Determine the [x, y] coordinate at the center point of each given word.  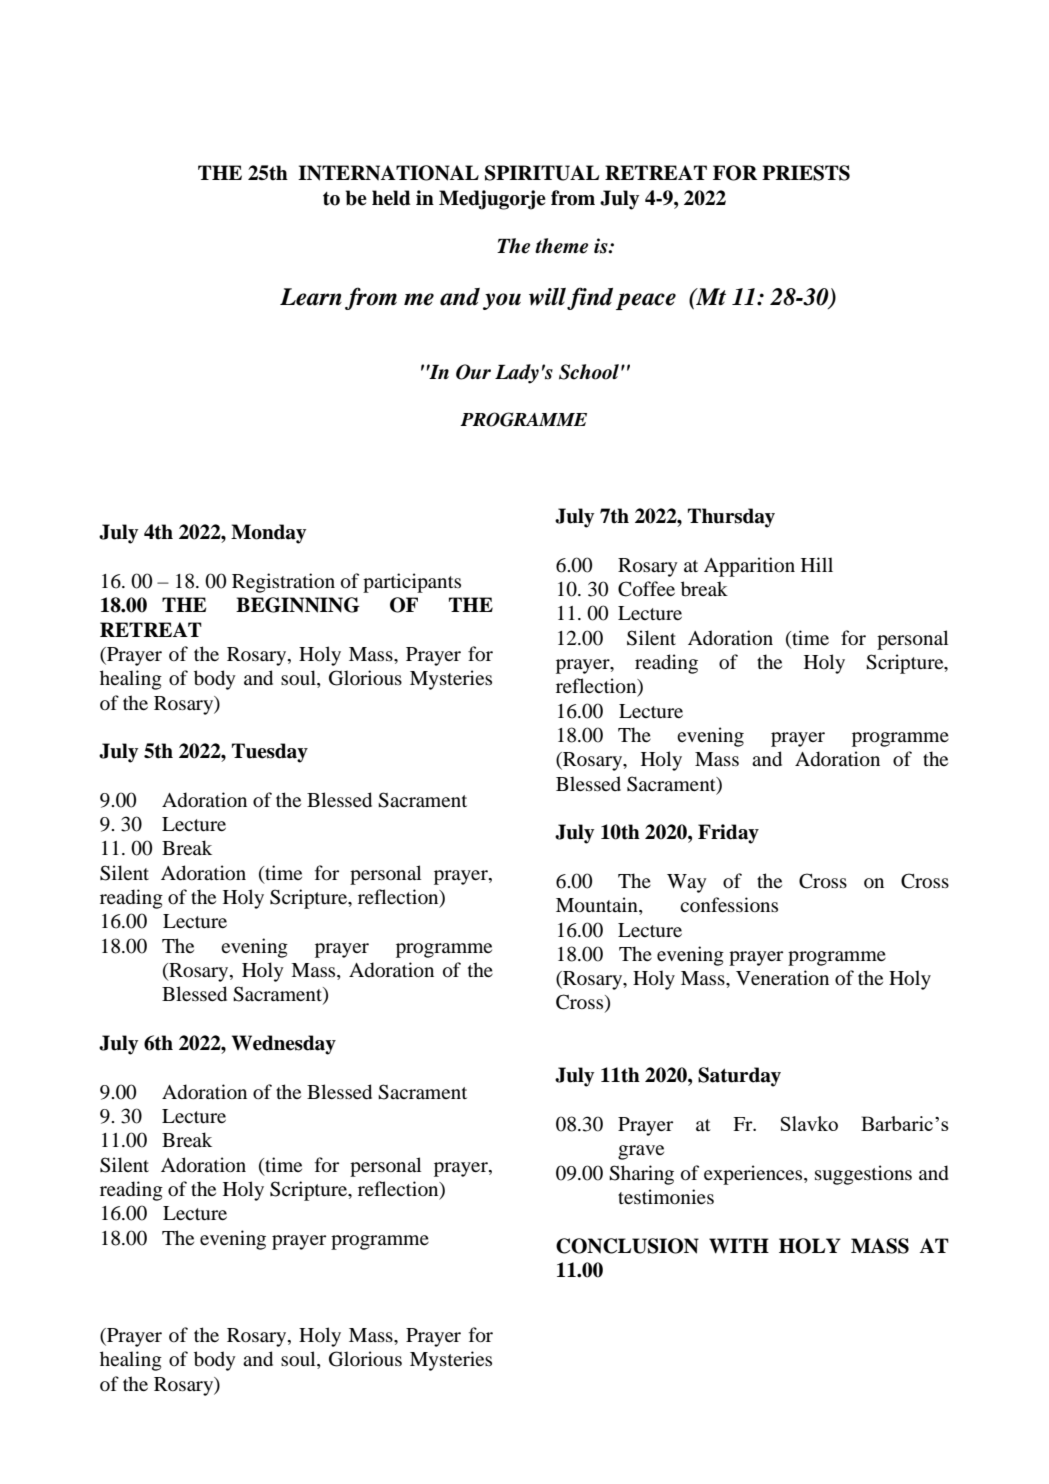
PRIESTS [806, 173]
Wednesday [284, 1045]
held [391, 198]
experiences [754, 1175]
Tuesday [270, 753]
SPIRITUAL [542, 173]
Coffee [646, 589]
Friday [728, 834]
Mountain [598, 906]
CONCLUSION [627, 1246]
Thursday [731, 518]
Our [473, 372]
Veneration [782, 978]
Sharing [641, 1175]
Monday [269, 534]
